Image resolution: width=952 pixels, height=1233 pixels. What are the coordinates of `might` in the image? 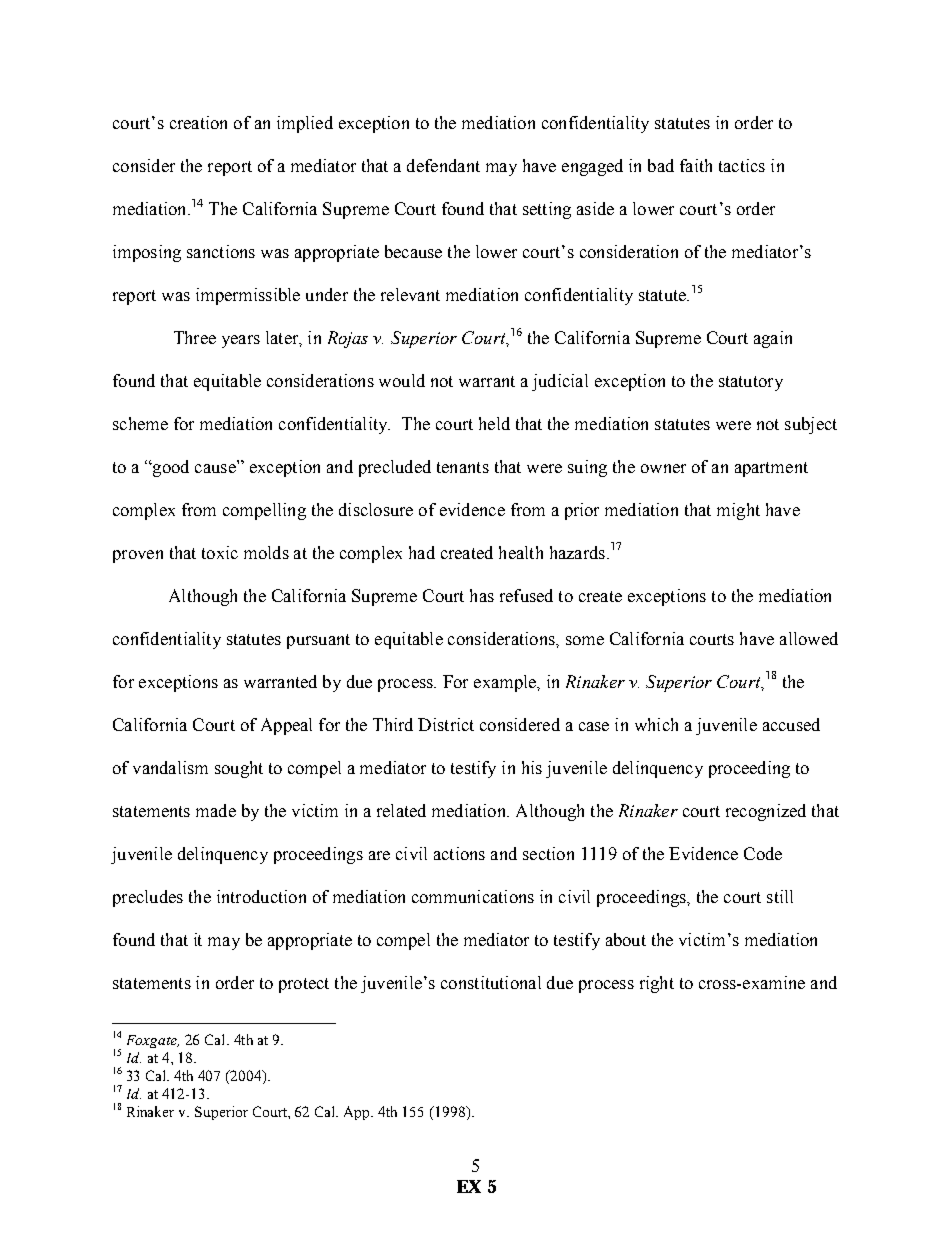 It's located at (738, 511).
